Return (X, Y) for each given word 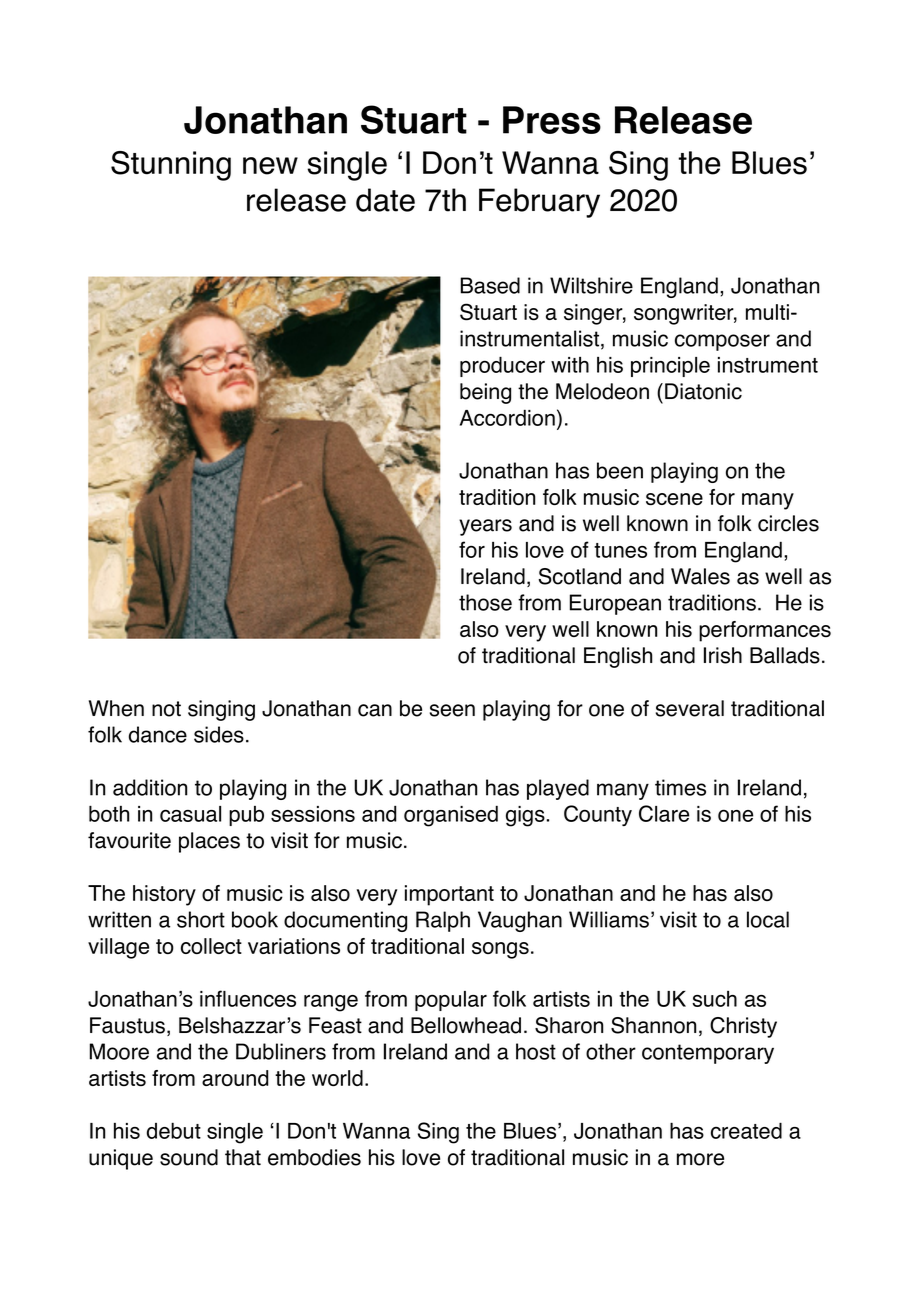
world (337, 1078)
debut (174, 1130)
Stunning (171, 166)
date (385, 200)
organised (451, 816)
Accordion (507, 417)
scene (674, 499)
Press (552, 120)
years (485, 527)
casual (190, 814)
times (680, 787)
